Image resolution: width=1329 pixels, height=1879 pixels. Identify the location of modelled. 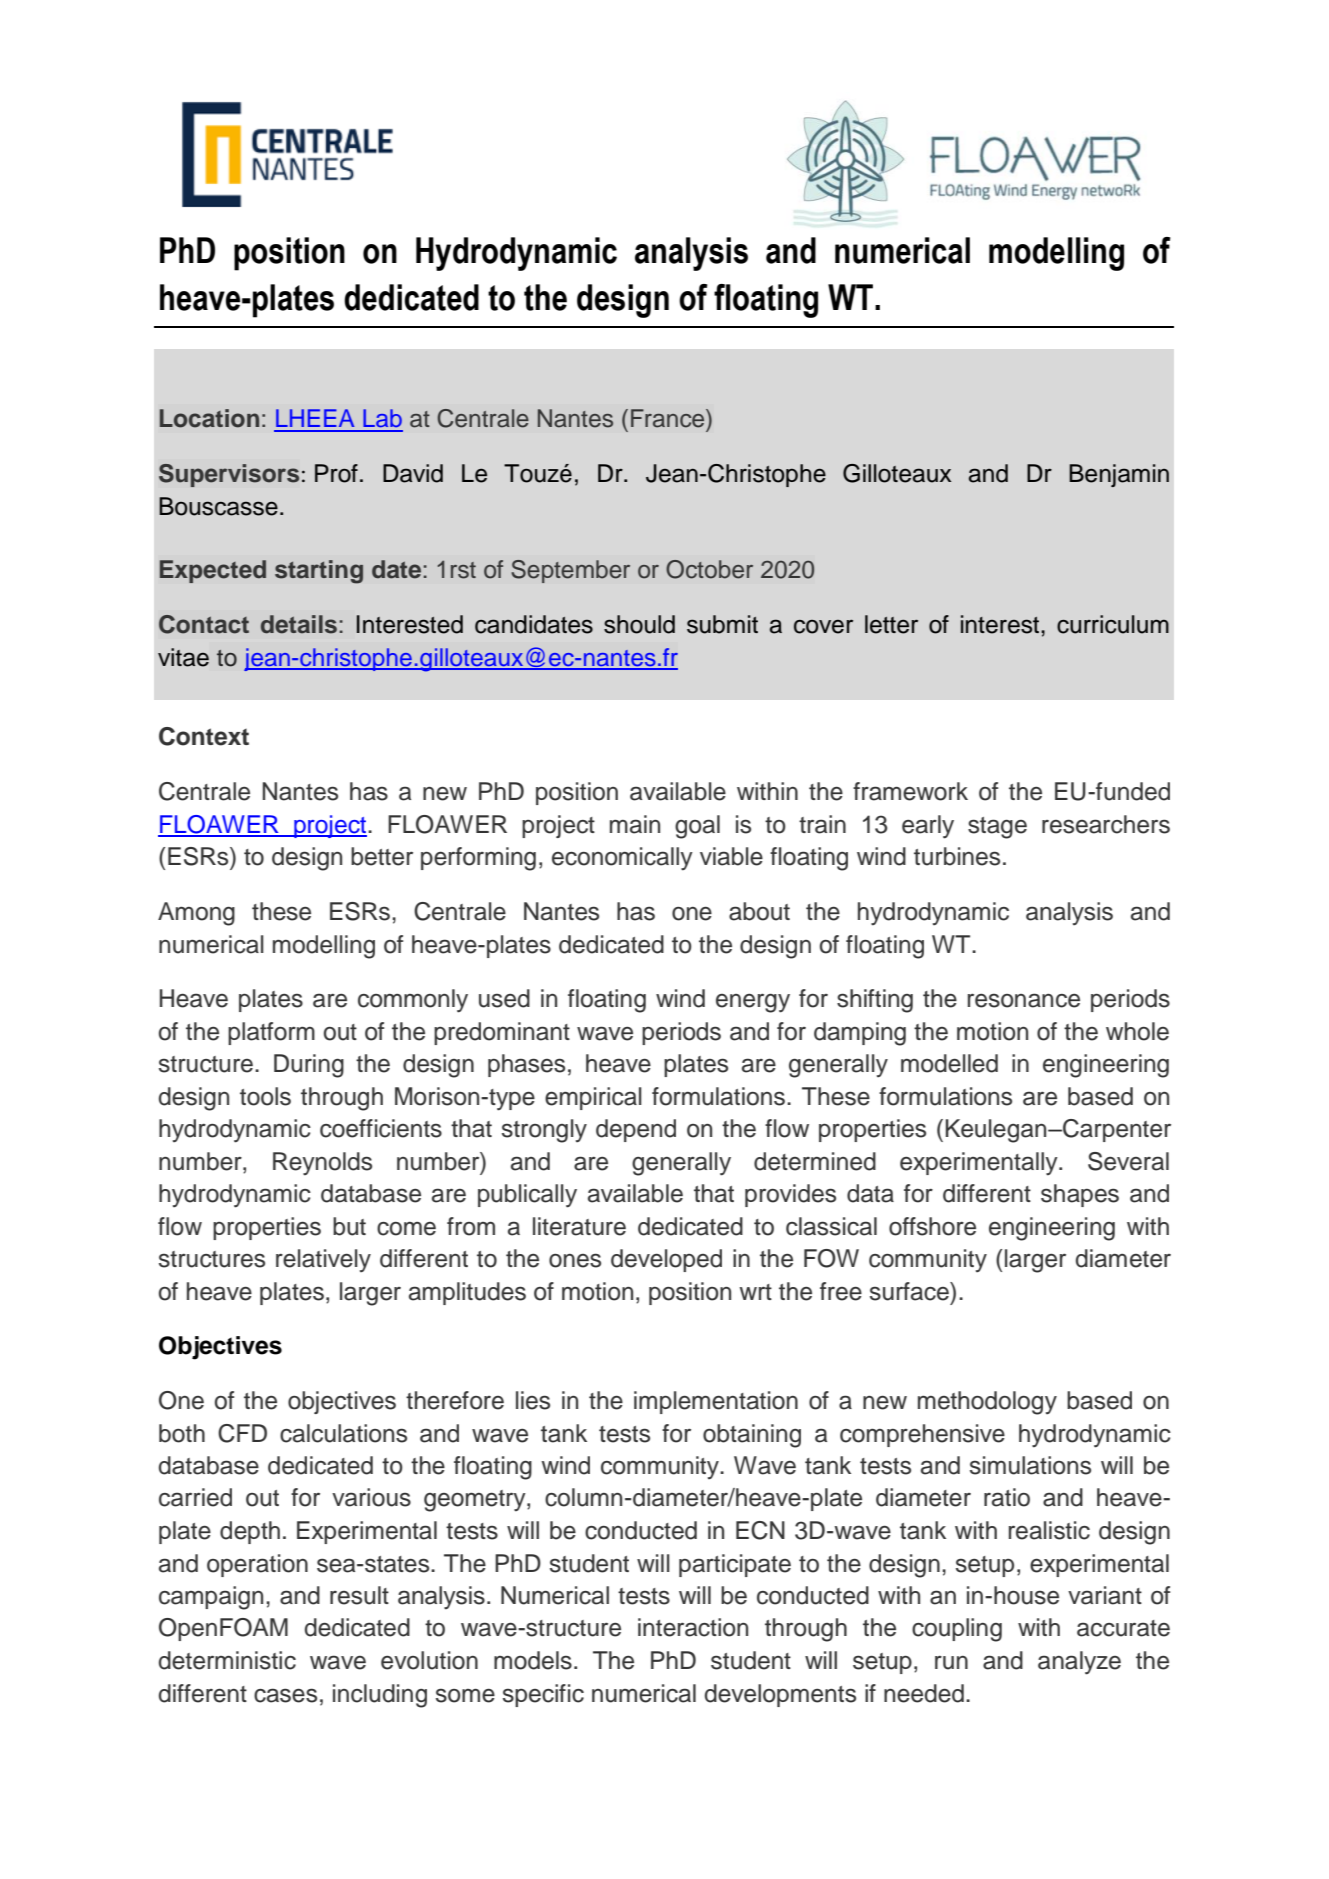
(949, 1063).
